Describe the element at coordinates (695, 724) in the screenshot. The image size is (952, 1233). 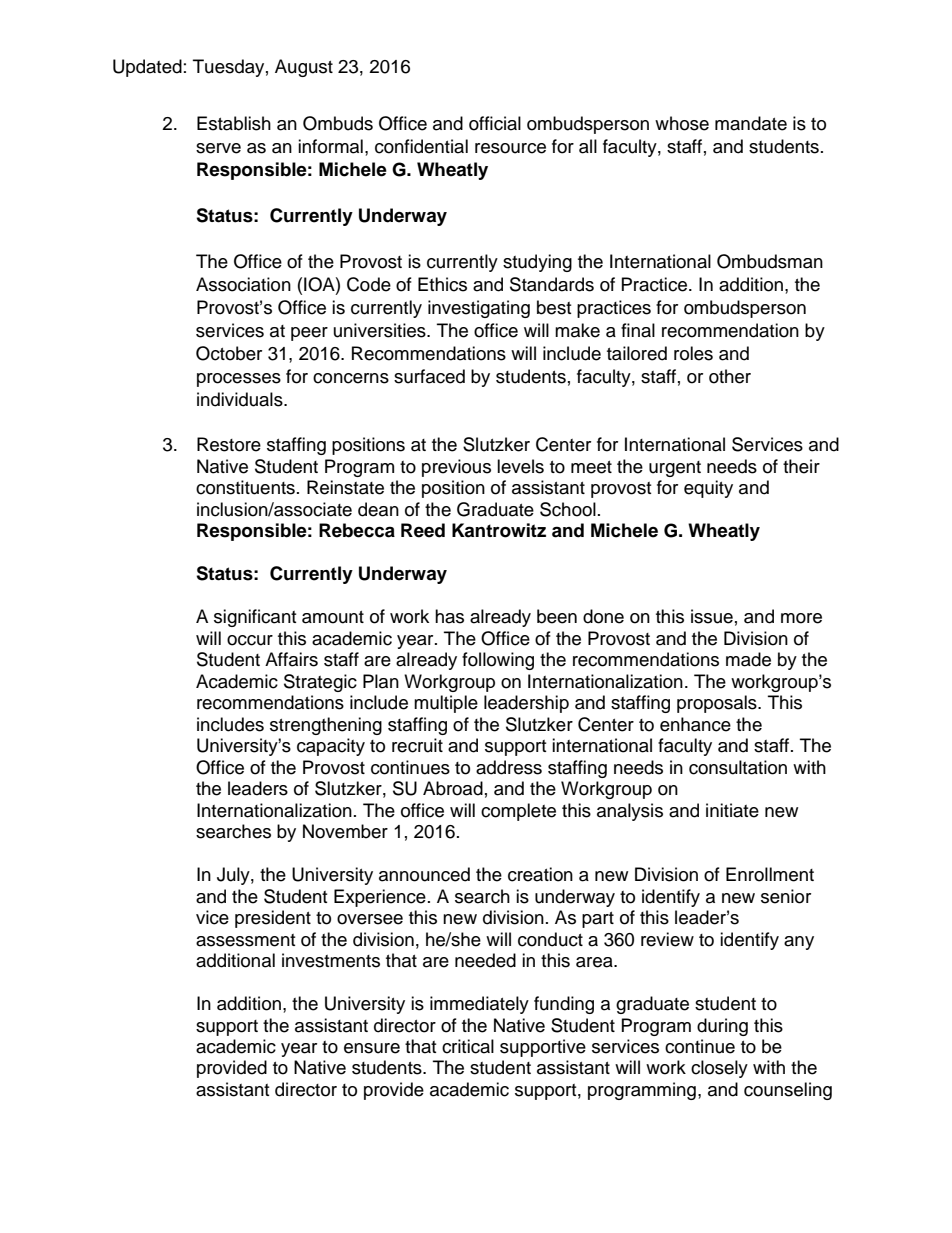
I see `enhance` at that location.
